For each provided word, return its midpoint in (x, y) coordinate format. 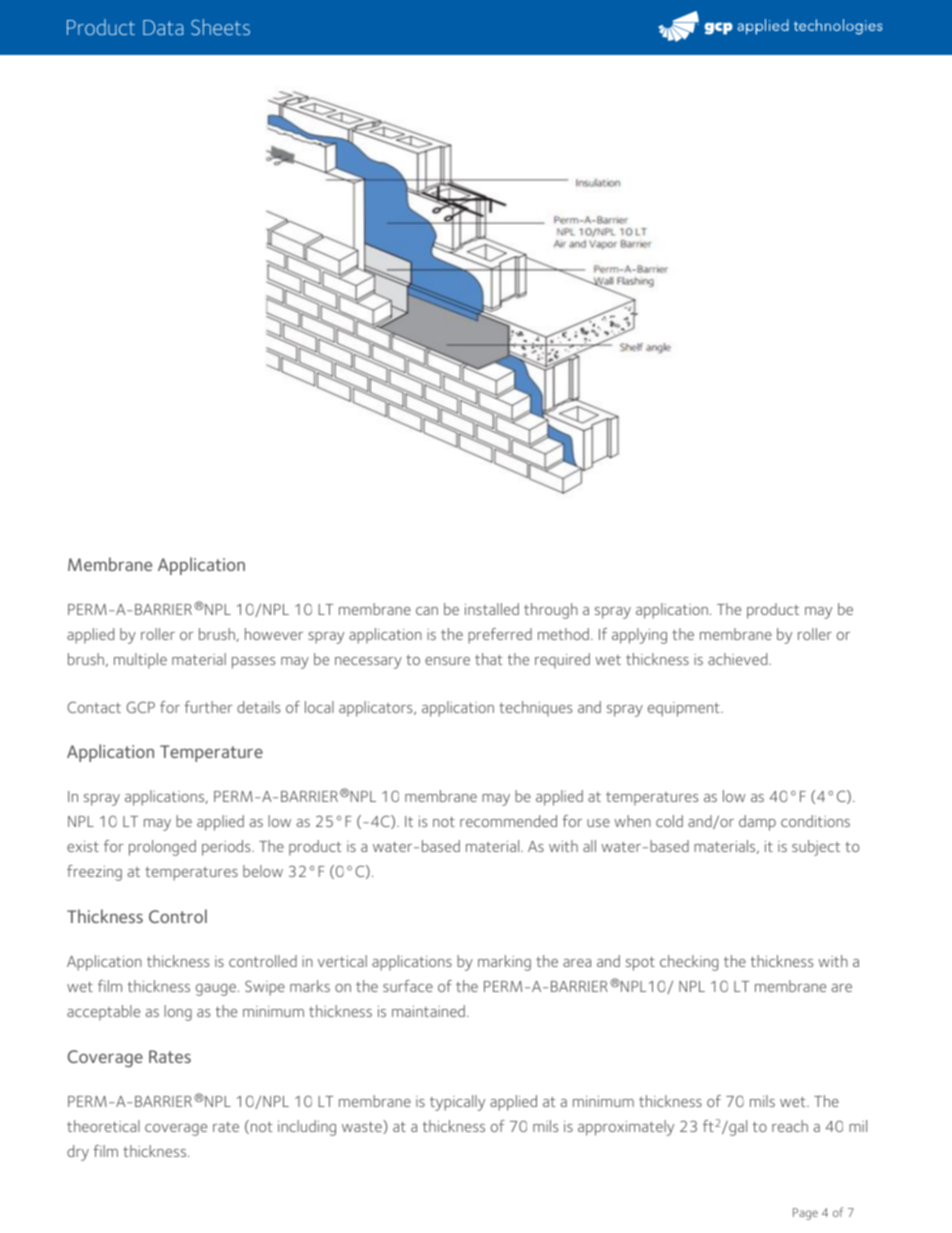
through (551, 611)
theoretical (103, 1126)
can (427, 611)
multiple (140, 661)
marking (504, 963)
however (274, 634)
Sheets (220, 27)
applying (639, 636)
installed (492, 609)
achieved (739, 659)
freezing (94, 873)
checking (689, 963)
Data (163, 27)
